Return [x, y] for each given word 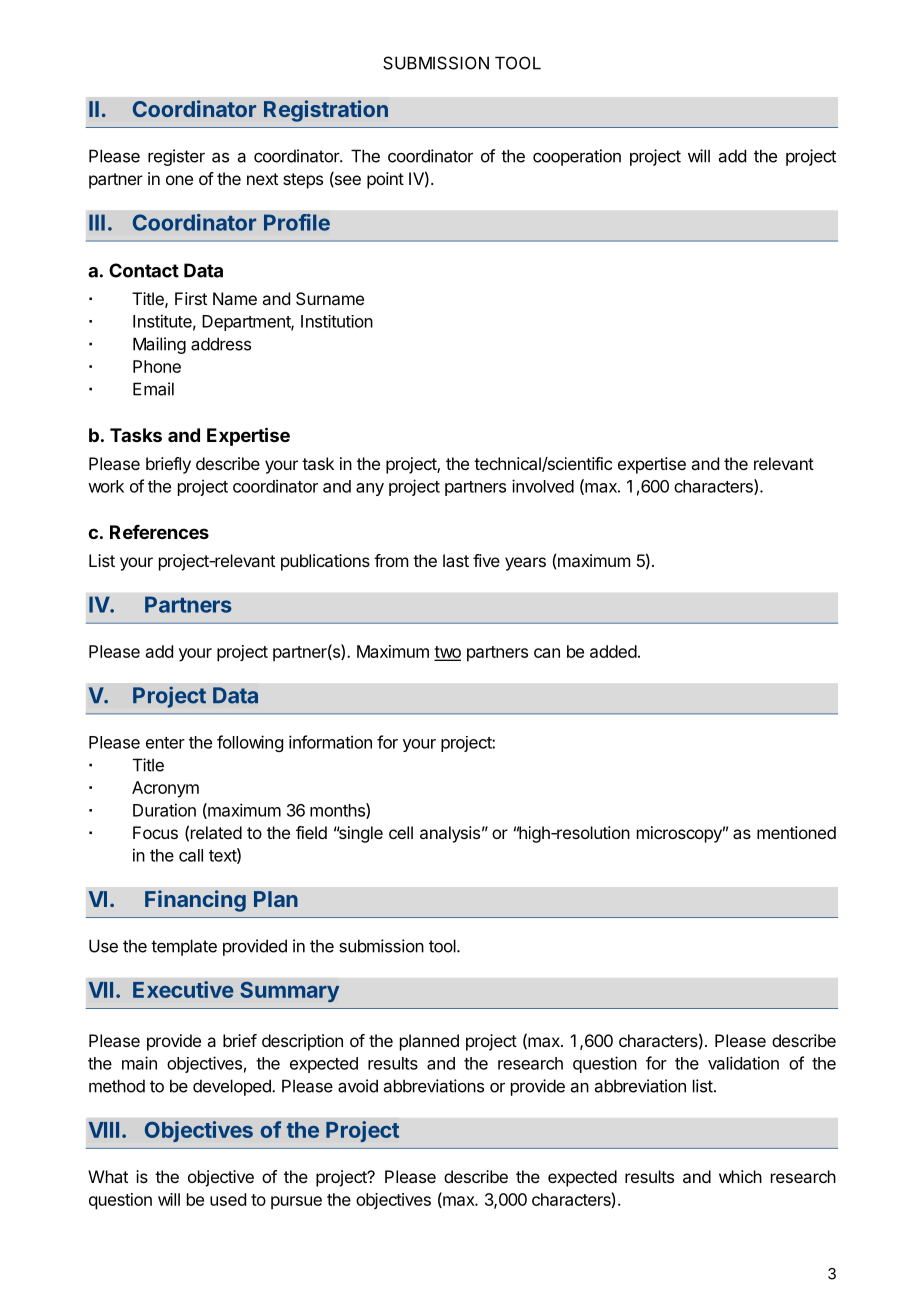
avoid [358, 1086]
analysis [450, 834]
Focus [155, 832]
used [228, 1199]
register [176, 157]
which [740, 1176]
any [370, 489]
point [385, 180]
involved [543, 486]
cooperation [577, 157]
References [159, 532]
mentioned [796, 832]
